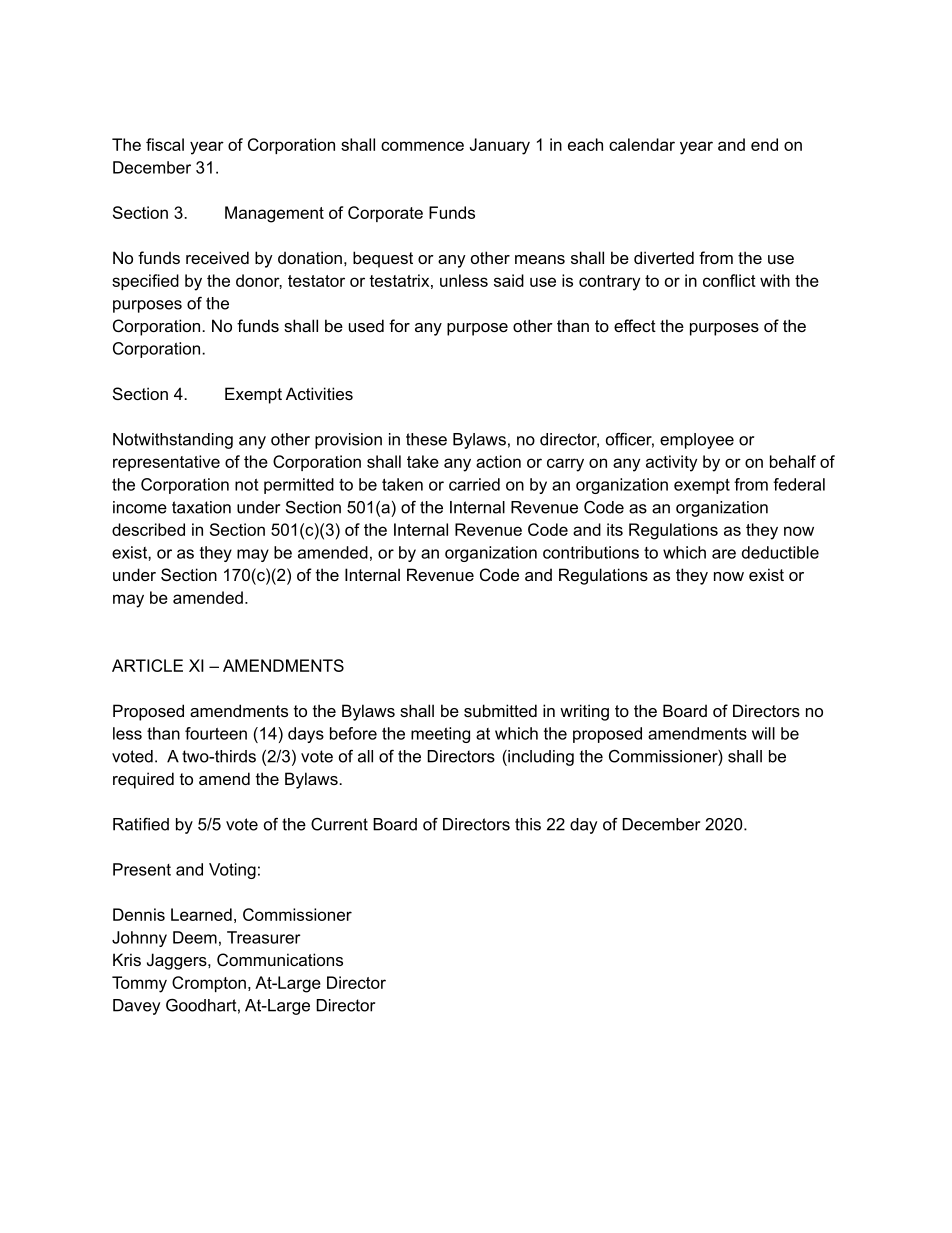 The height and width of the document is (1233, 952). Describe the element at coordinates (148, 529) in the document. I see `described` at that location.
